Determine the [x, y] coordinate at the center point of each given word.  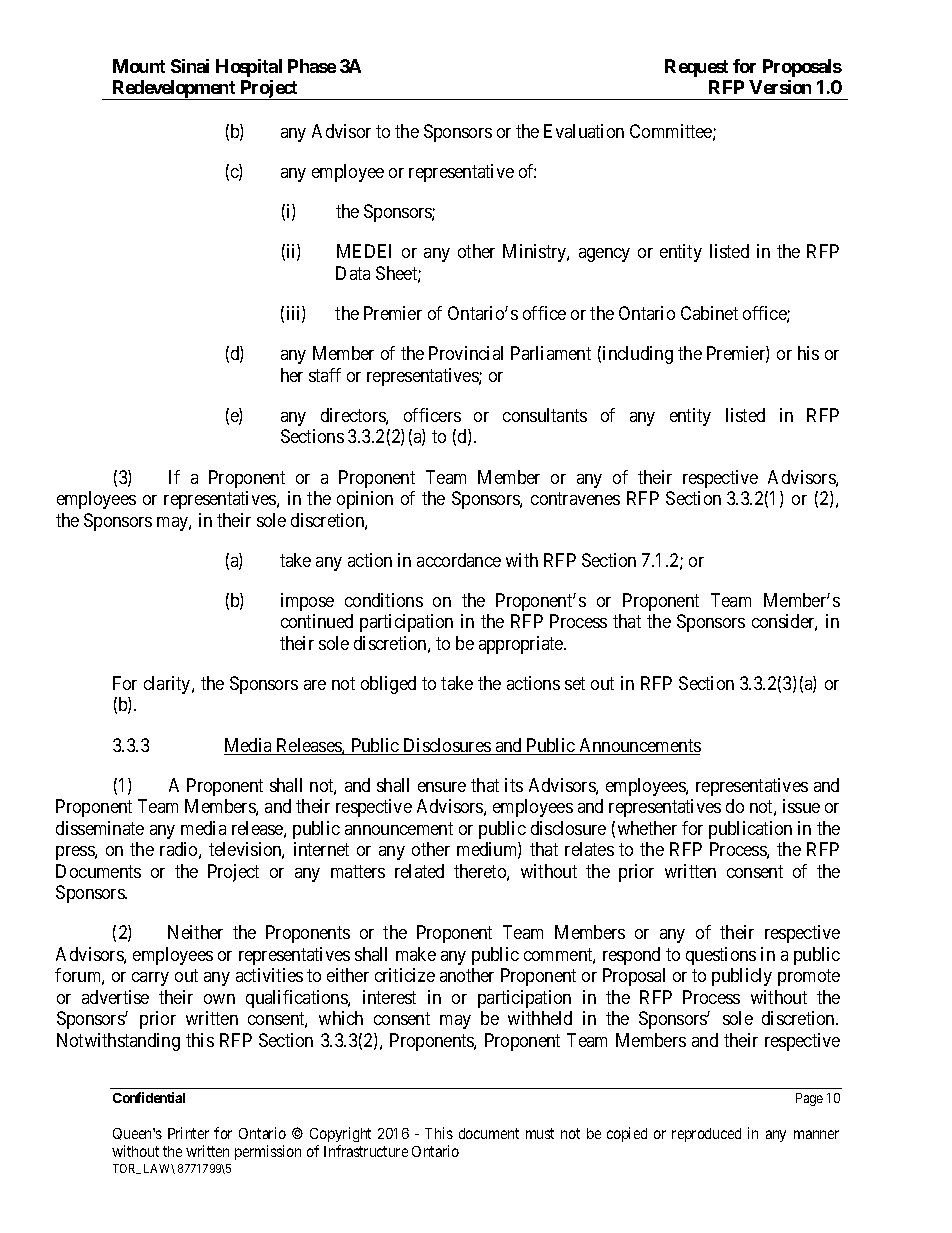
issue [801, 806]
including [638, 355]
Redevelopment [174, 90]
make [416, 954]
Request [696, 68]
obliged [388, 685]
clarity [168, 685]
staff [325, 375]
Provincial [466, 353]
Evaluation [584, 131]
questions [721, 956]
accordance [459, 560]
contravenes [575, 498]
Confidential [149, 1097]
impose [307, 602]
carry [150, 979]
